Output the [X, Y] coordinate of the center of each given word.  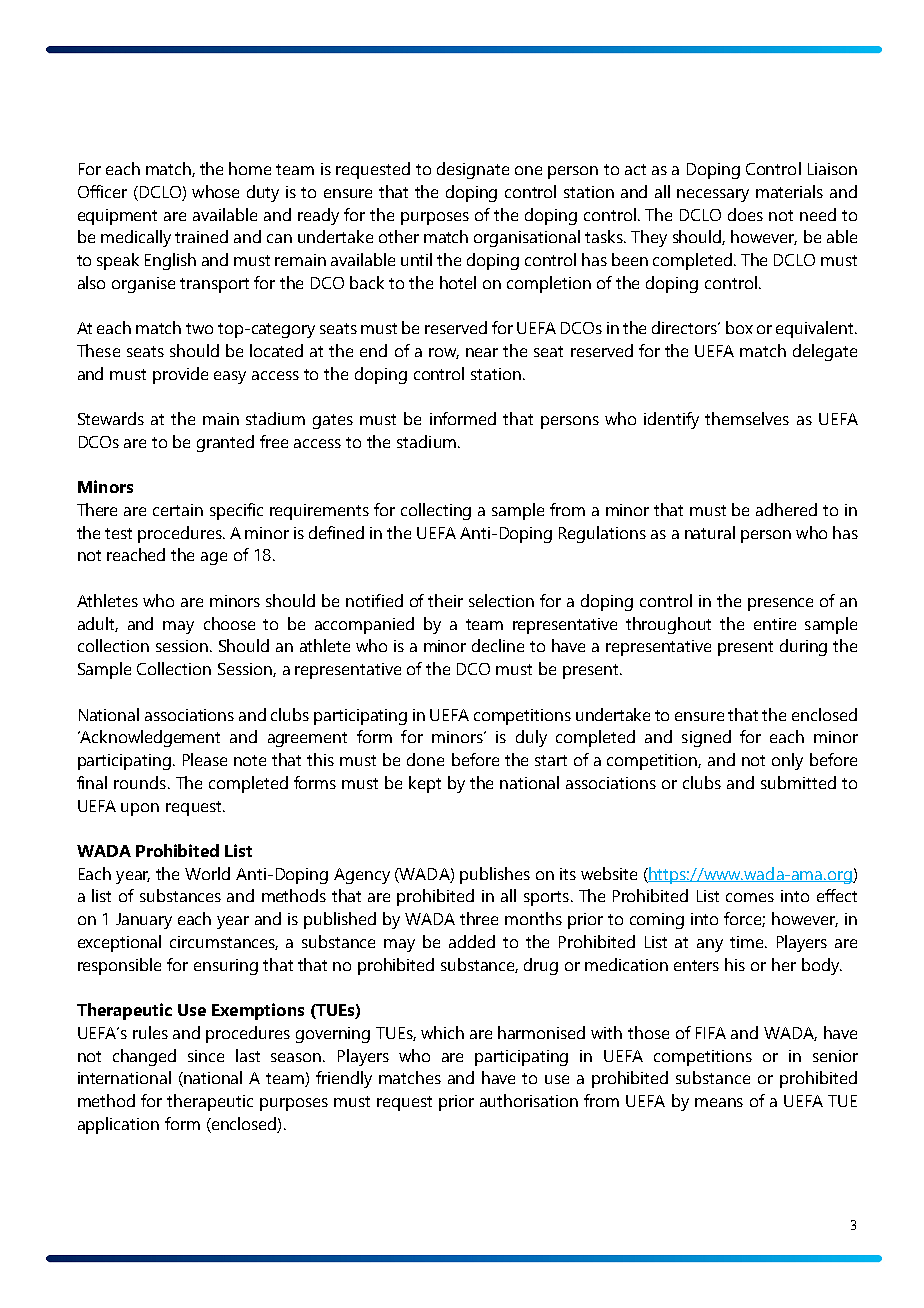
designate [473, 170]
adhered [786, 509]
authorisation [529, 1100]
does [745, 214]
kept [425, 784]
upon [140, 809]
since [206, 1056]
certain [178, 510]
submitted [798, 782]
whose [215, 191]
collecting [436, 511]
